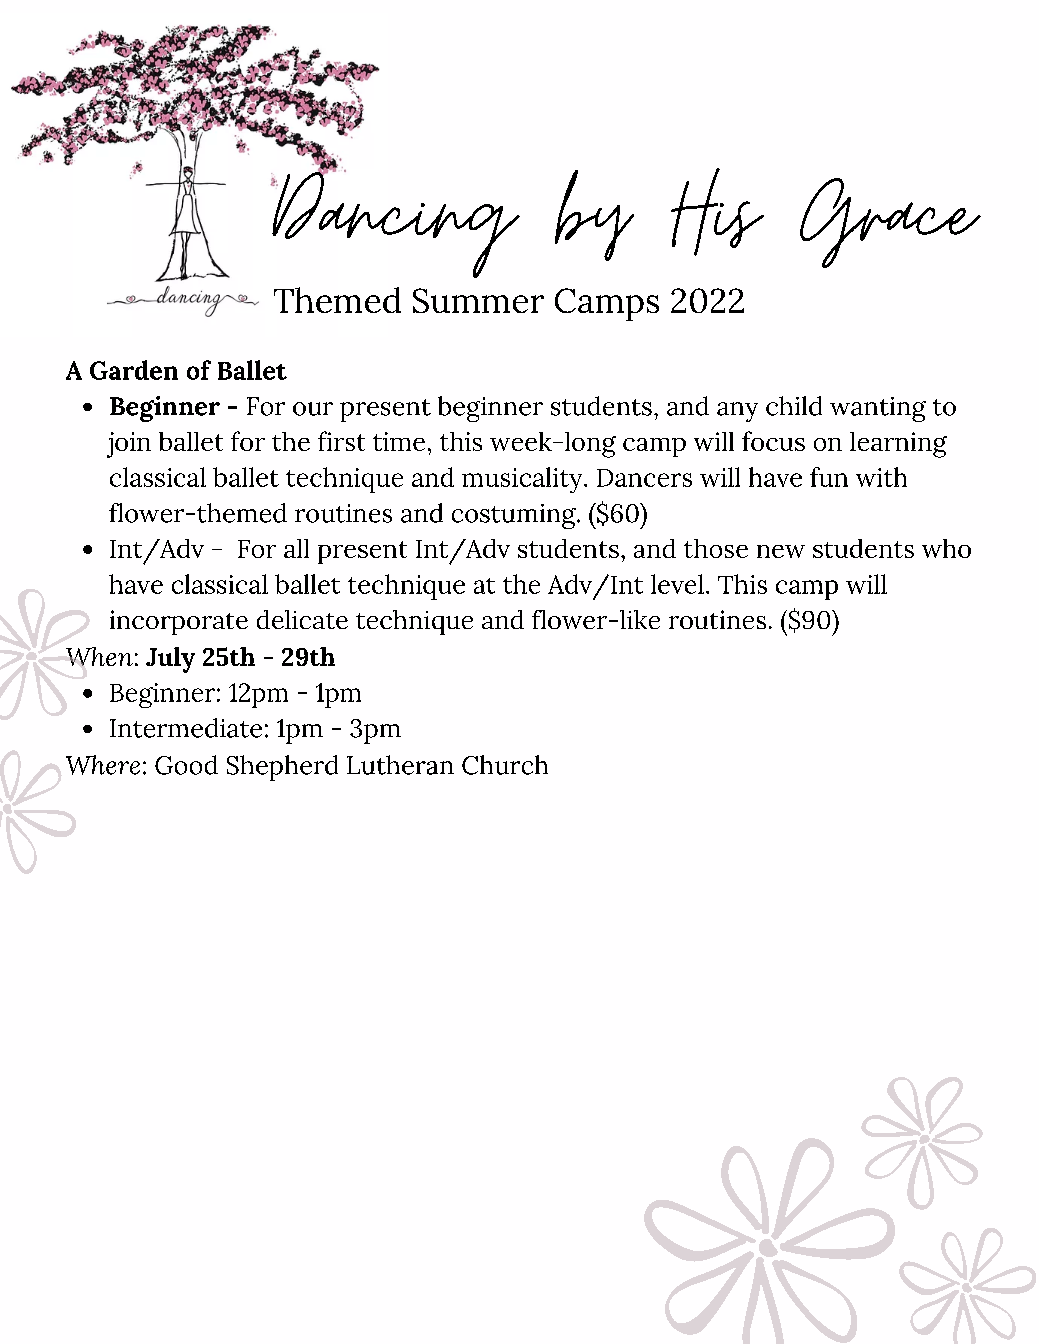 The width and height of the screenshot is (1039, 1344). I want to click on Good, so click(186, 765).
